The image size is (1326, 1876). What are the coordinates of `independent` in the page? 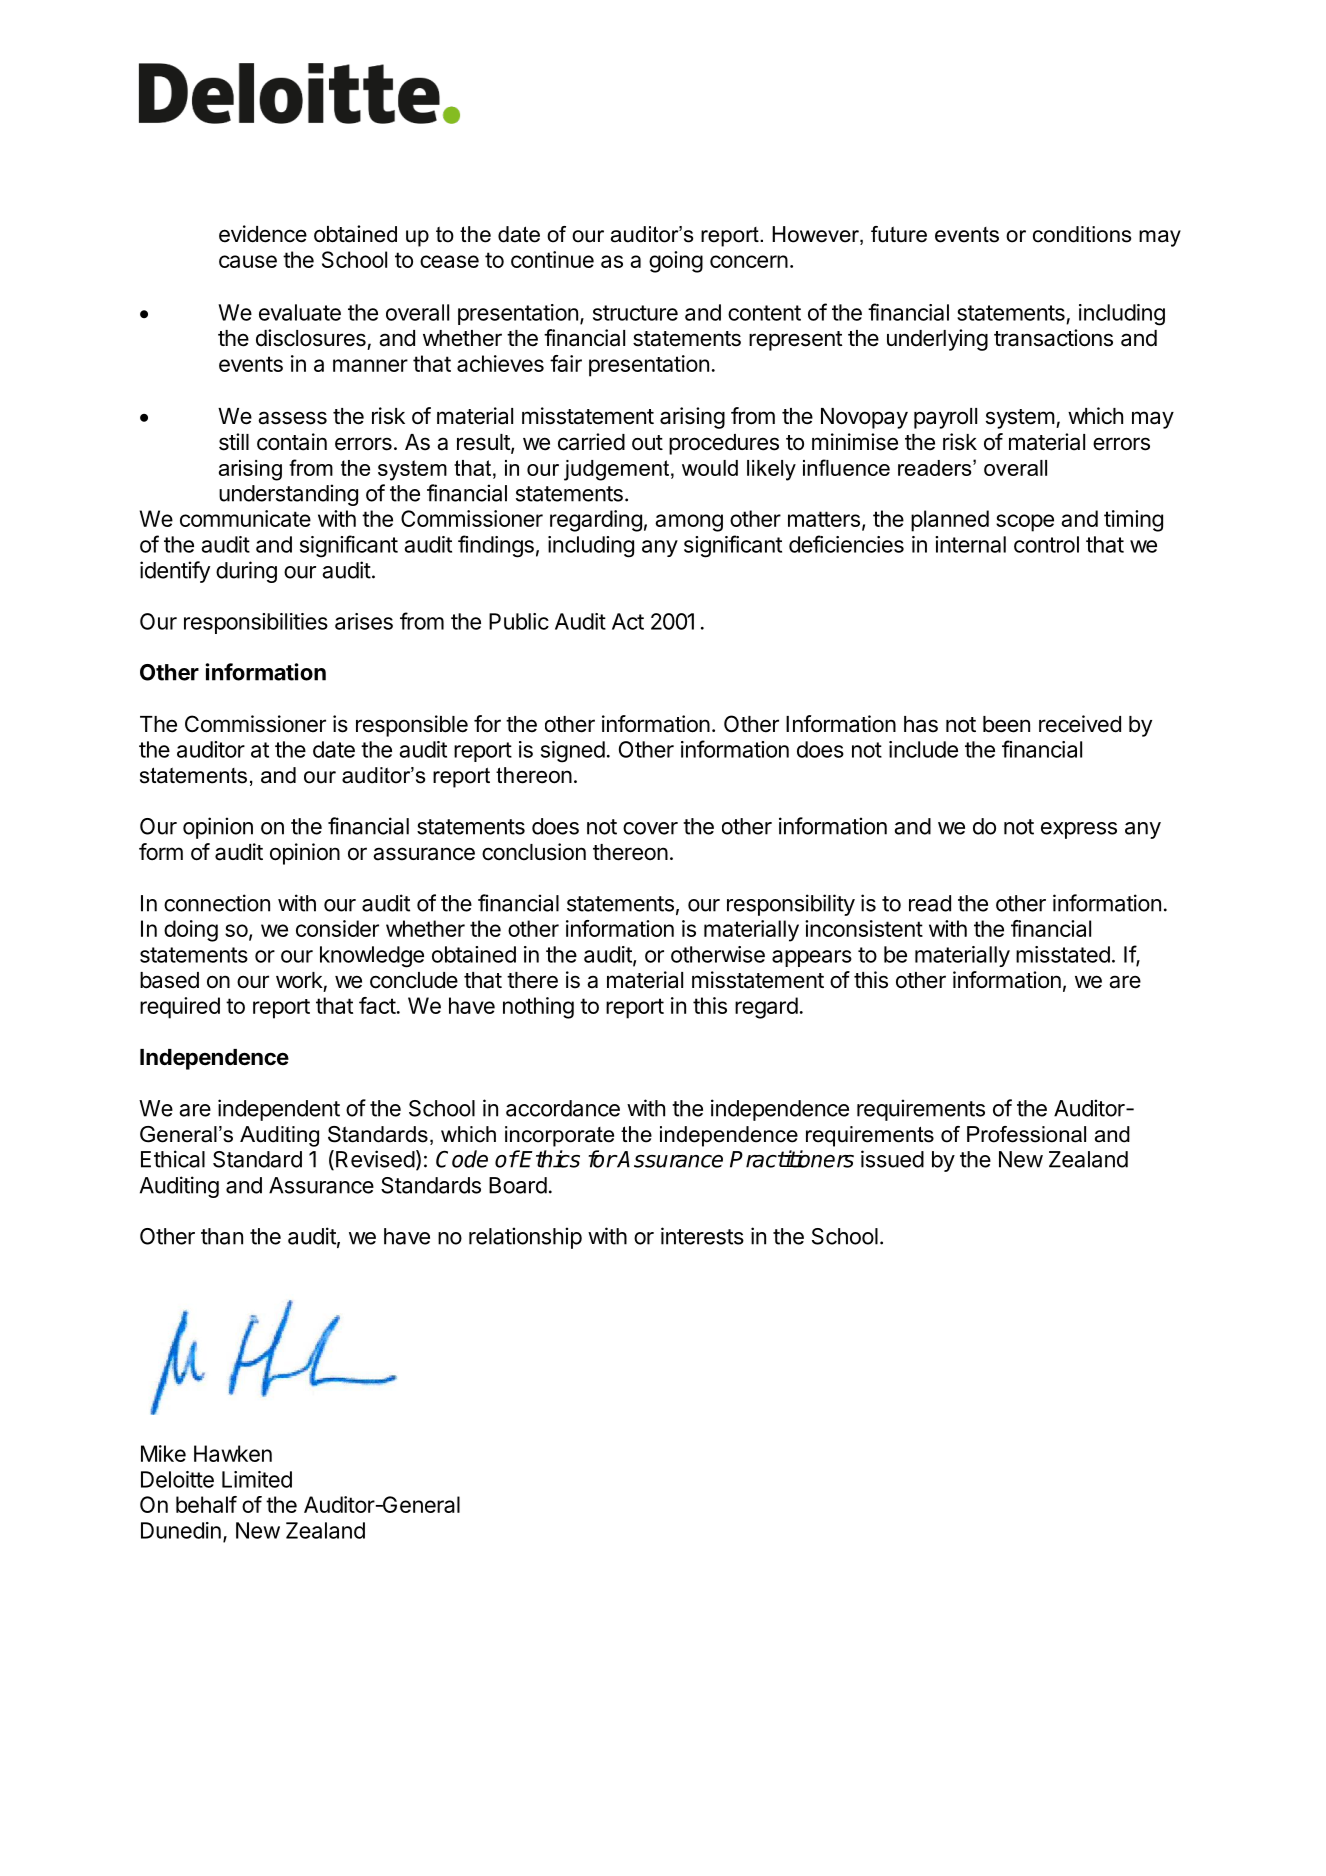 It's located at (279, 1110).
